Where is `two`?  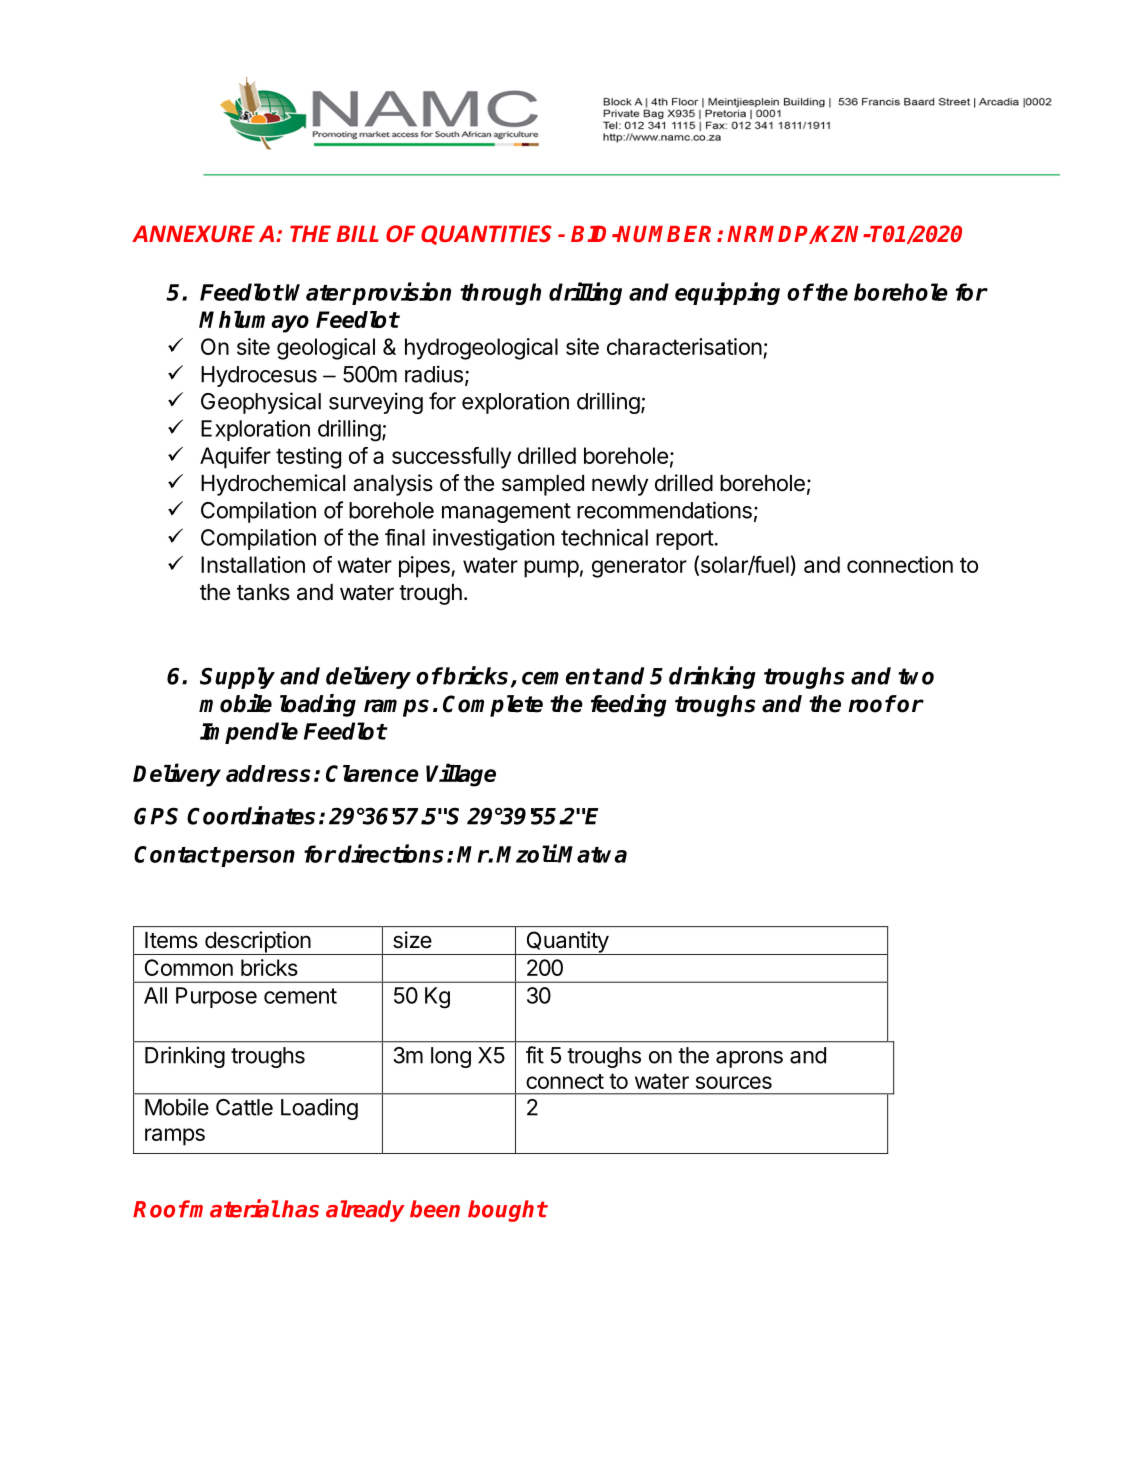
two is located at coordinates (916, 676).
